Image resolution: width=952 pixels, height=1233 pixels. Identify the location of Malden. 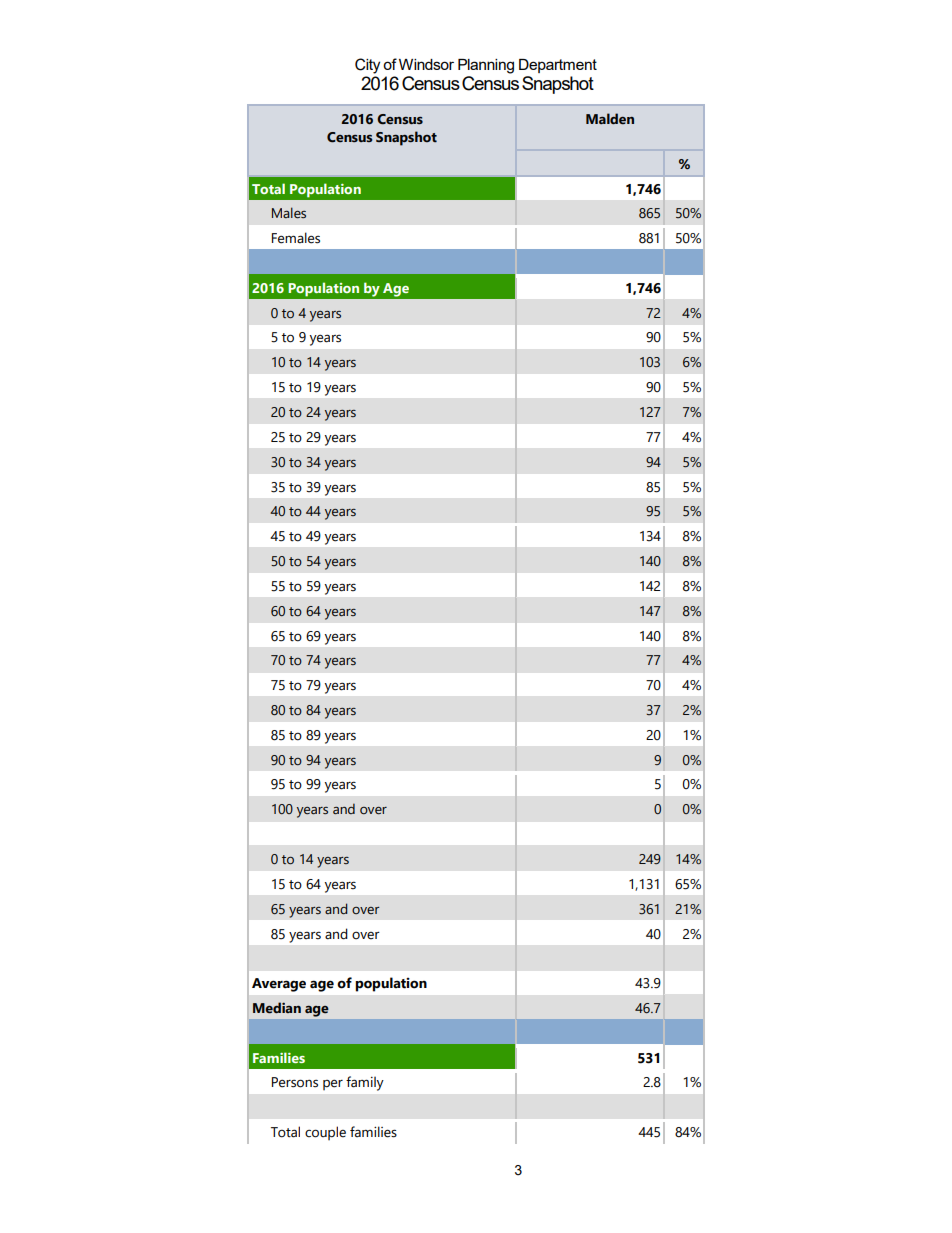
(610, 119).
